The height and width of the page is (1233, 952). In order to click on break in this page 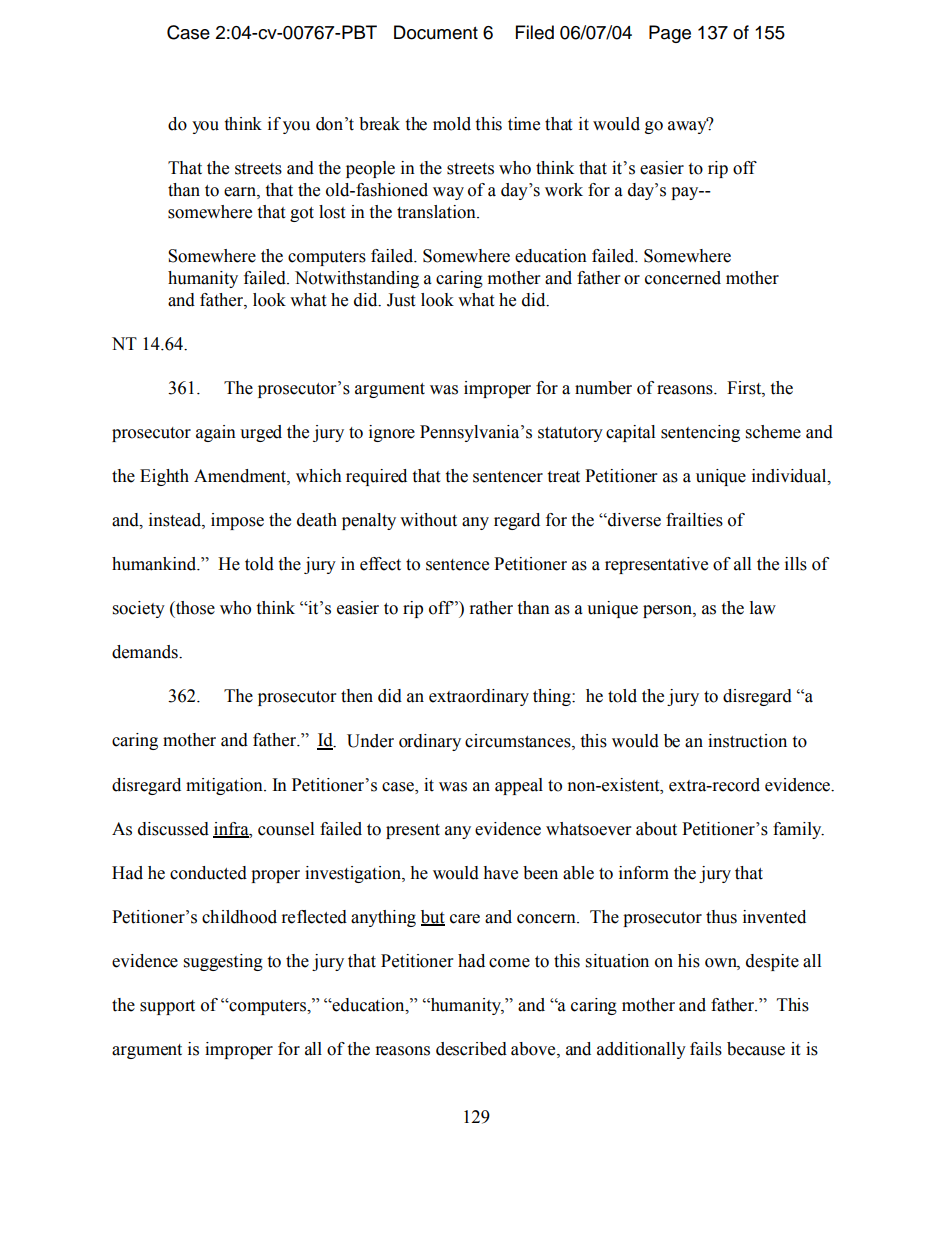, I will do `click(379, 124)`.
